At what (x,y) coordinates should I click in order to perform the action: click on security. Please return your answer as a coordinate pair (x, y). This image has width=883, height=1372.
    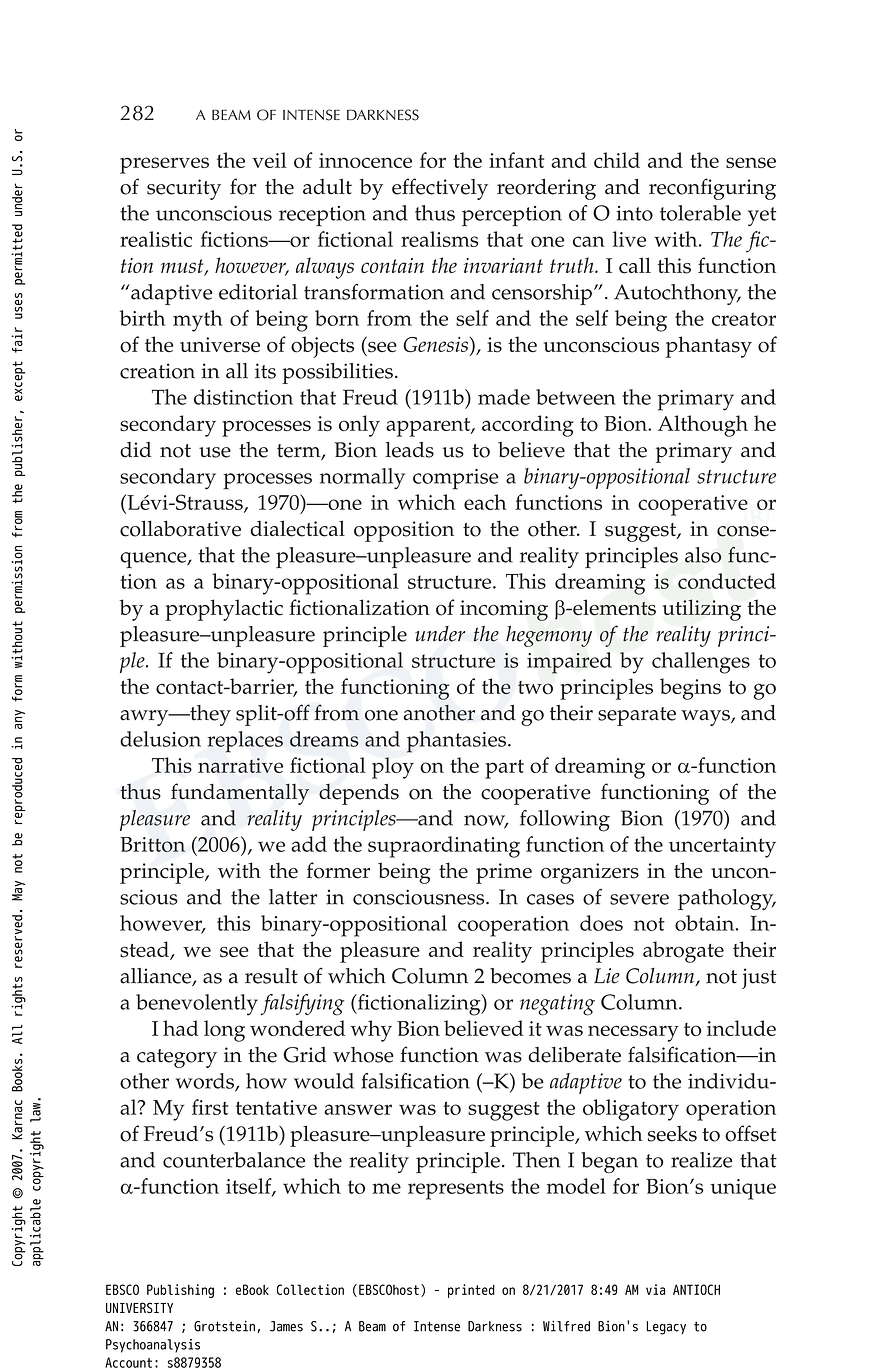
    Looking at the image, I should click on (184, 189).
